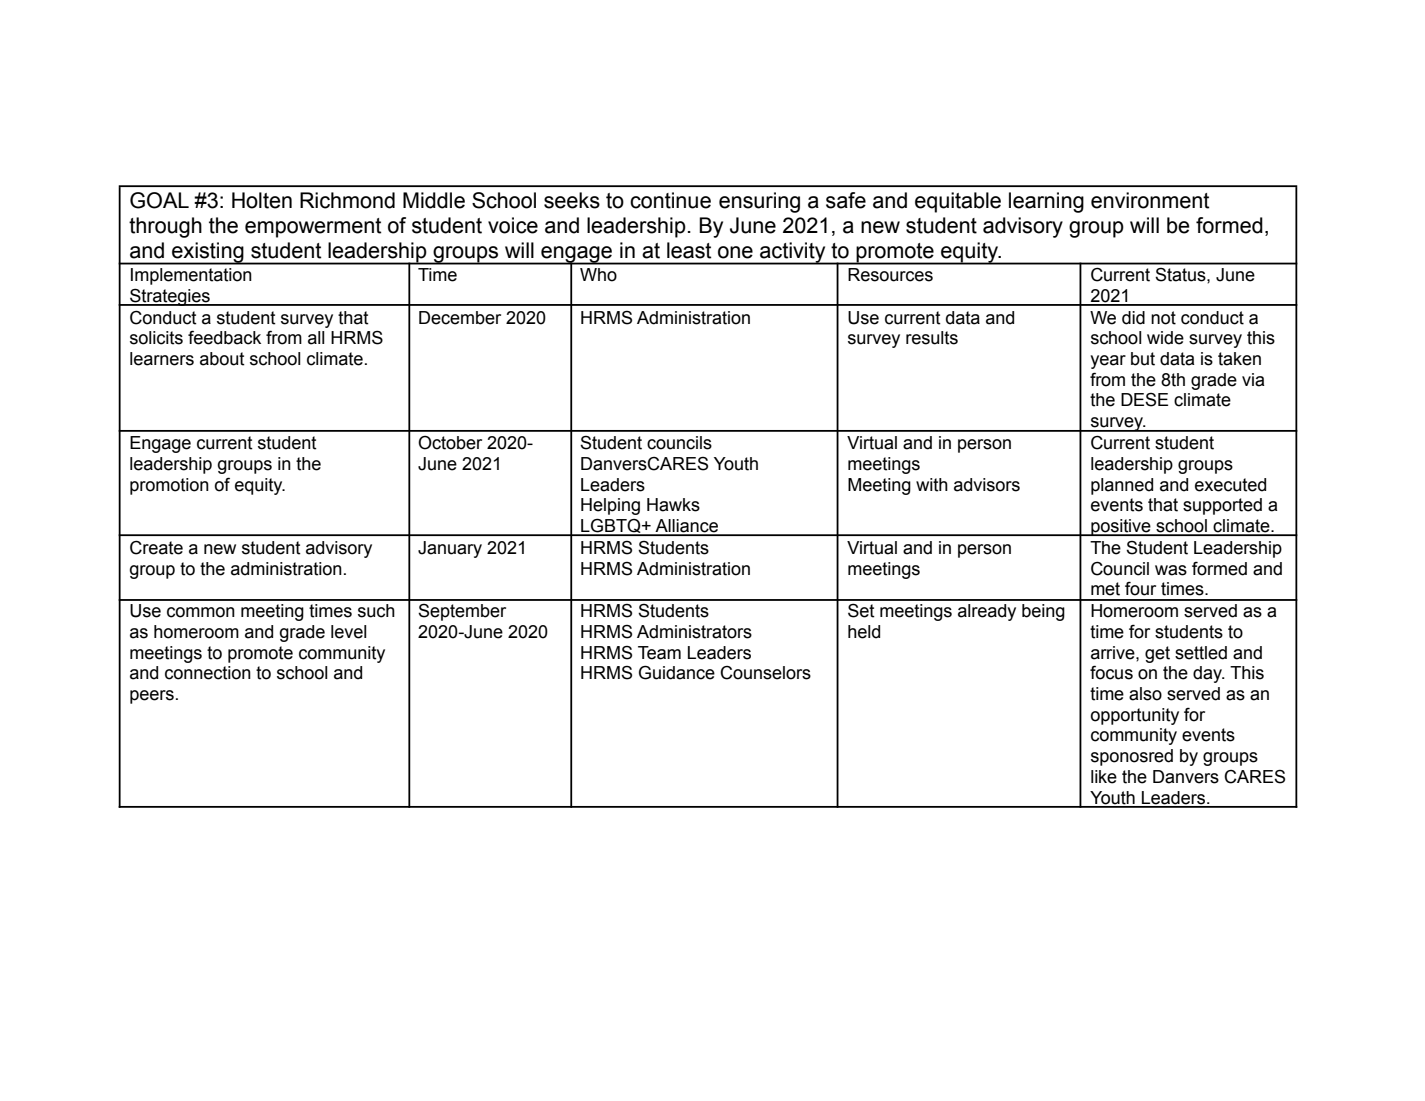 The width and height of the screenshot is (1425, 1101). What do you see at coordinates (152, 697) in the screenshot?
I see `peers` at bounding box center [152, 697].
